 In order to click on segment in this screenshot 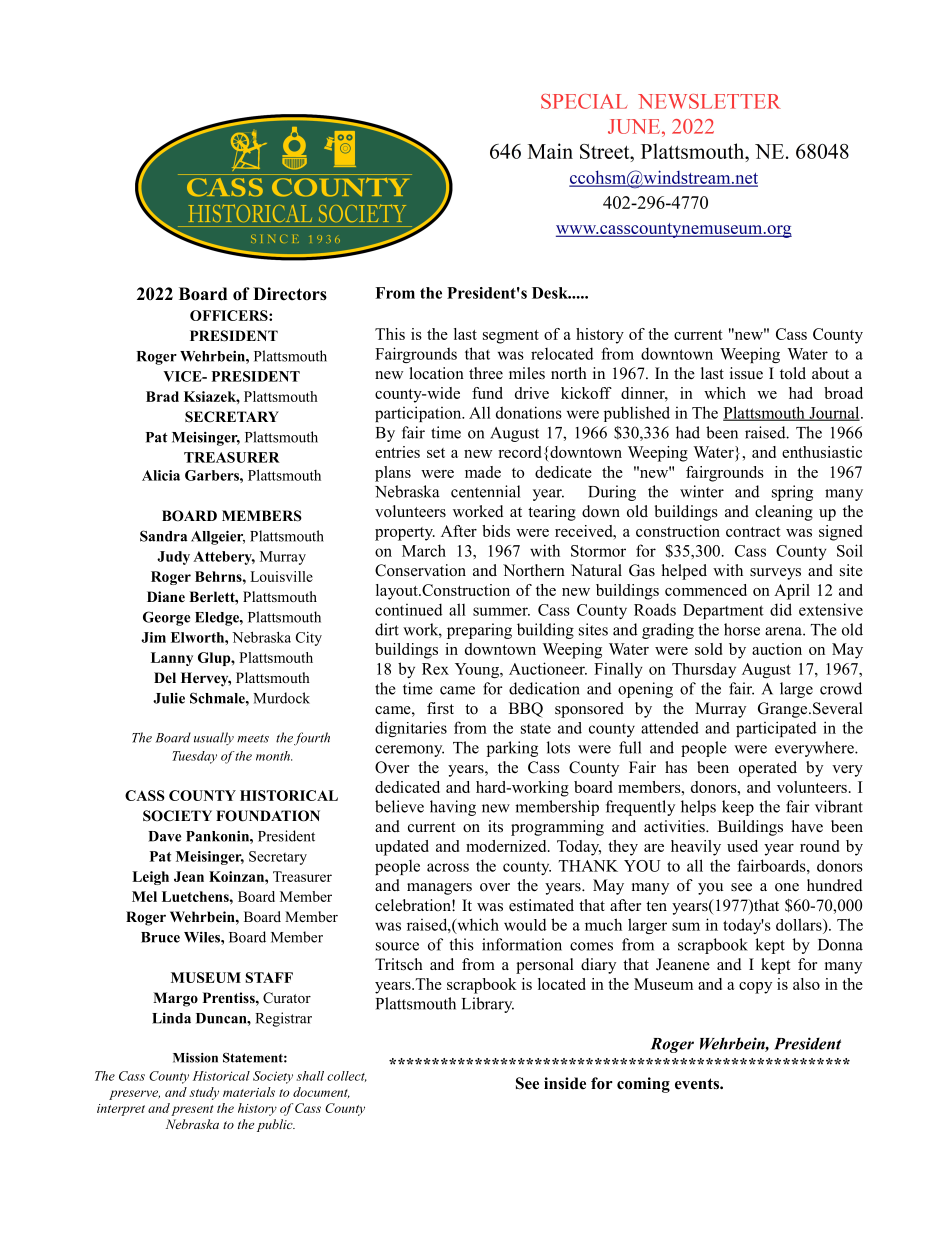, I will do `click(511, 337)`.
